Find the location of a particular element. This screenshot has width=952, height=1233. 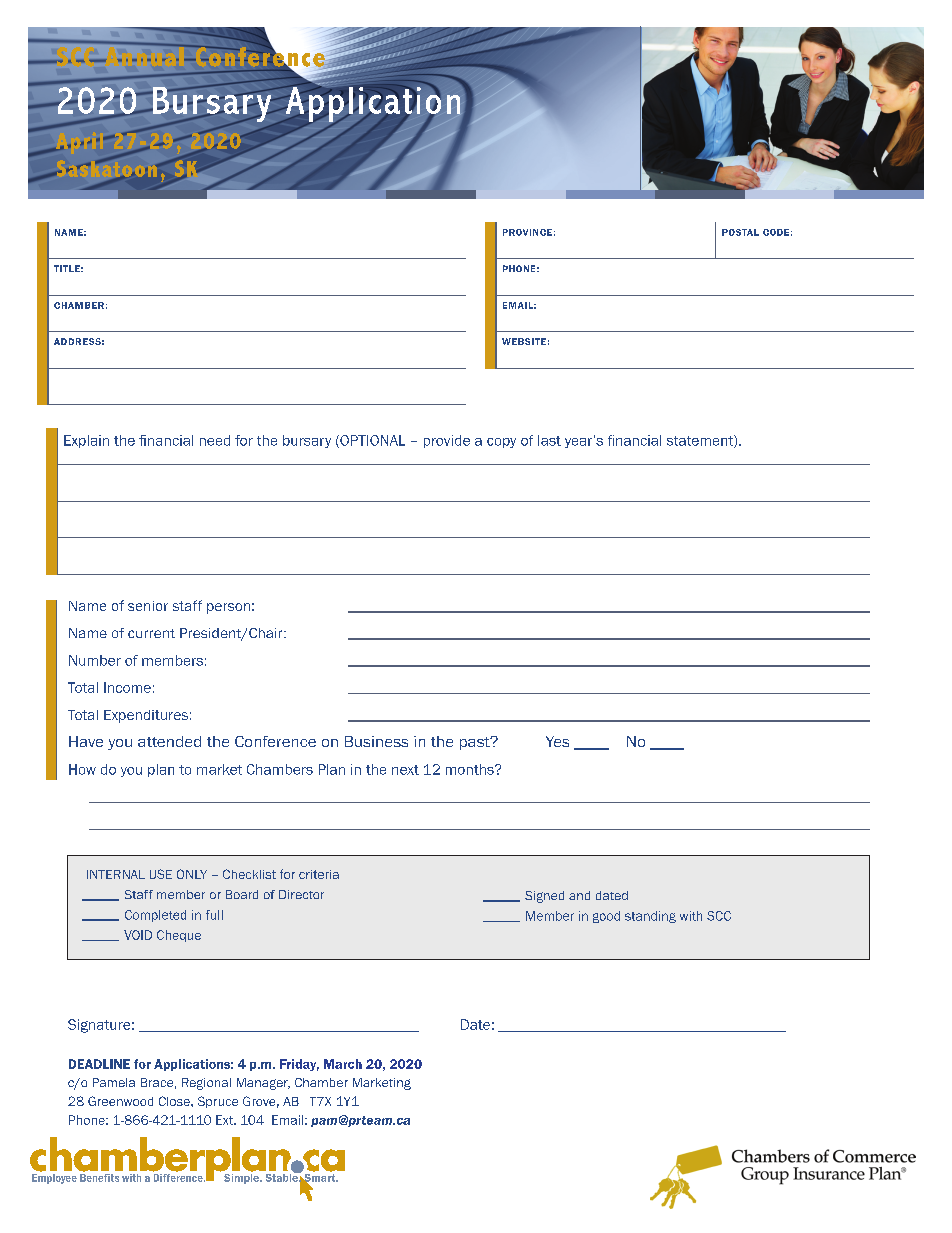

Close is located at coordinates (175, 1101).
